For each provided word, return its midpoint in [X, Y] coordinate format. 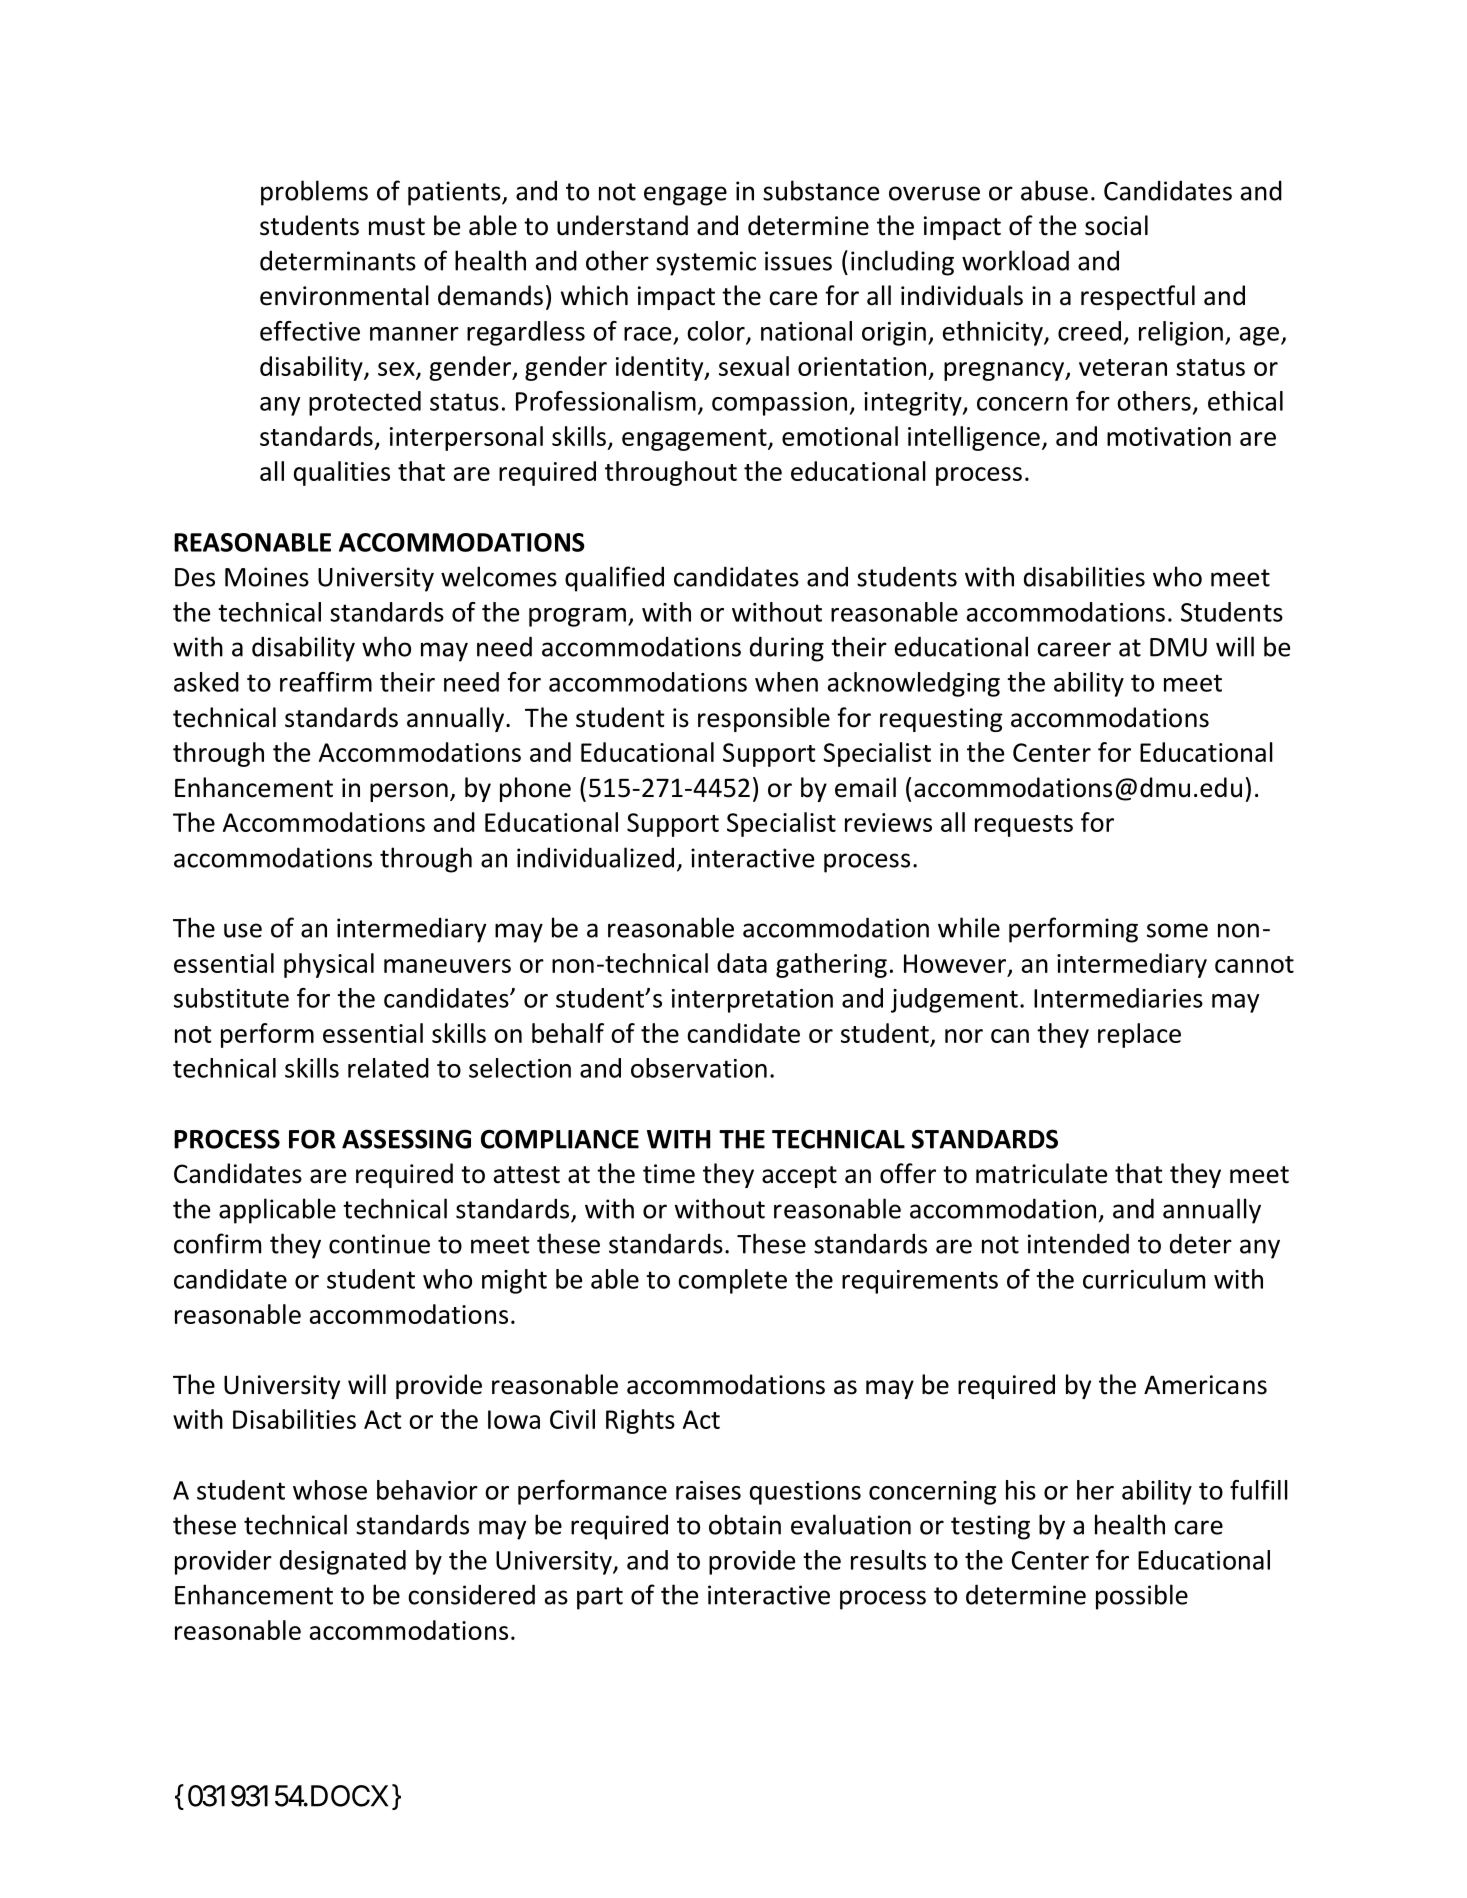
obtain [745, 1524]
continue [379, 1244]
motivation [1169, 436]
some [1177, 930]
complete [732, 1281]
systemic [706, 263]
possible [1142, 1597]
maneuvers [447, 966]
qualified [614, 579]
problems [314, 193]
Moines [267, 577]
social [1116, 225]
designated [343, 1562]
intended [1078, 1243]
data [742, 963]
